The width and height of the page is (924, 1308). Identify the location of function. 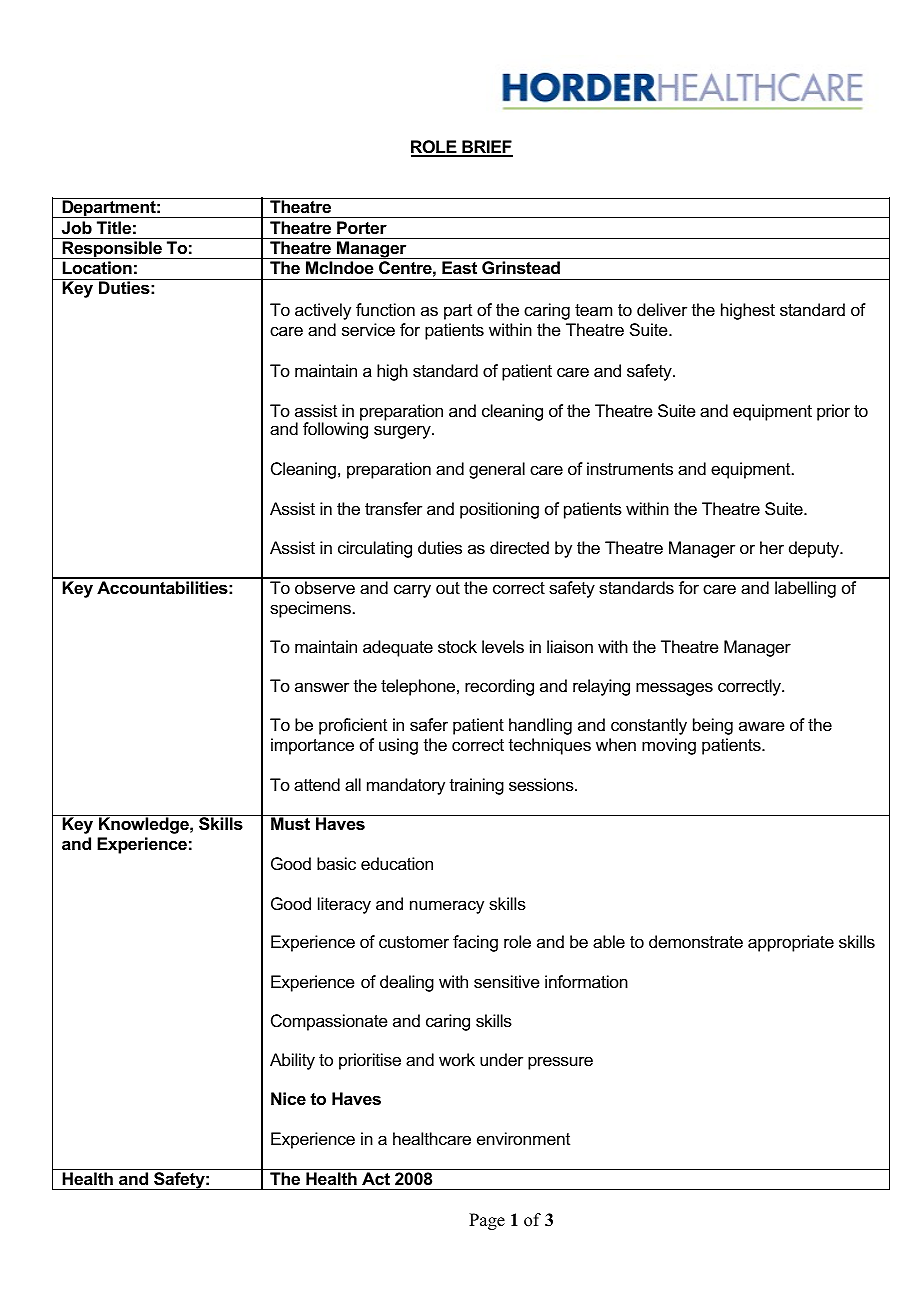
(385, 309).
